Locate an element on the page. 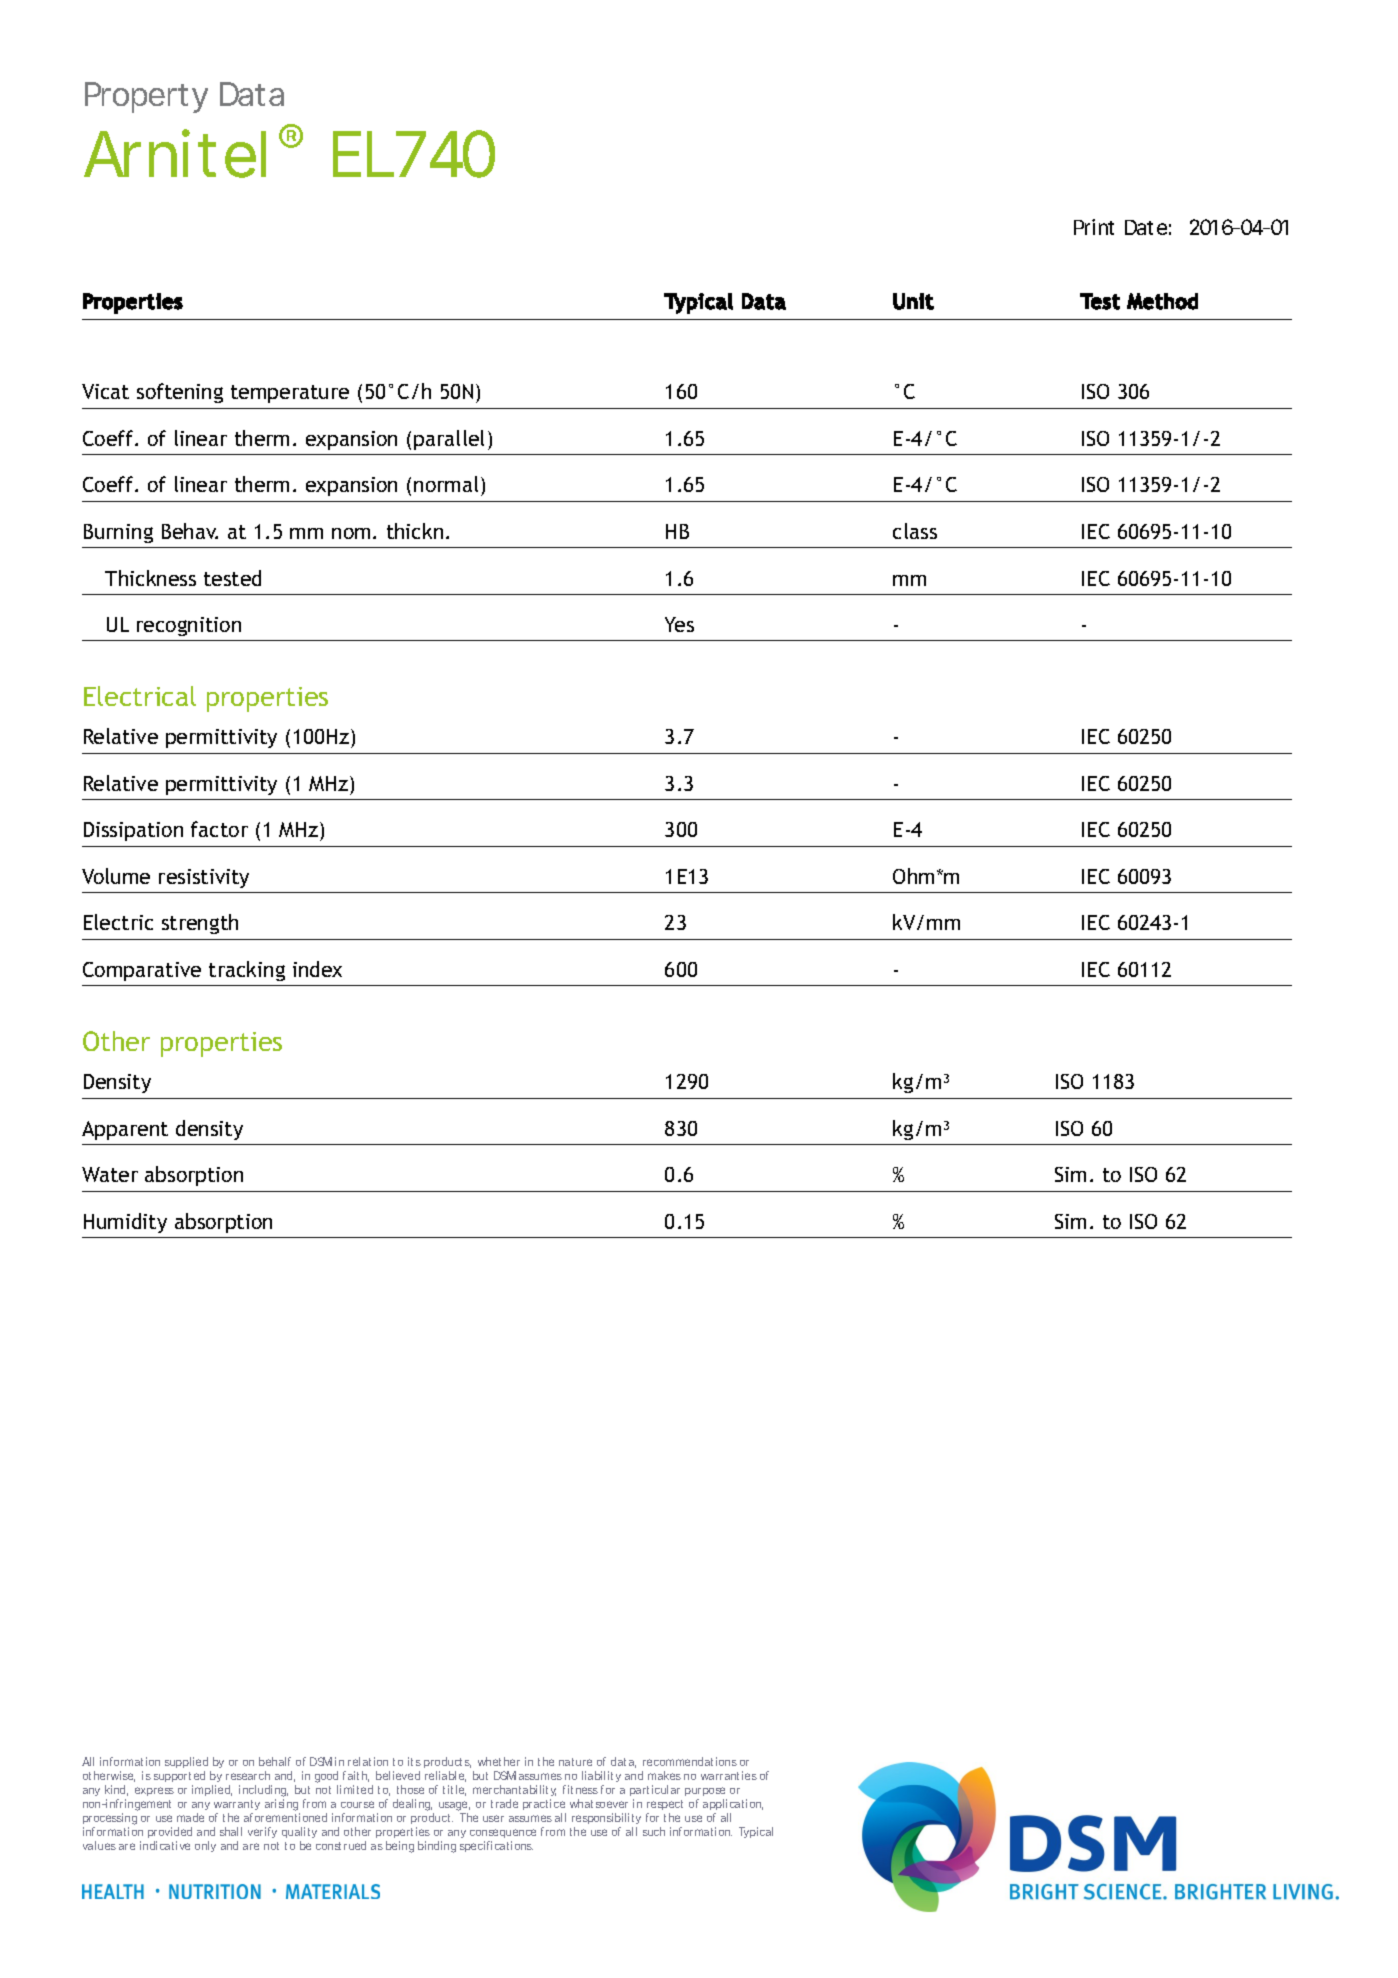  Humidity is located at coordinates (125, 1223).
